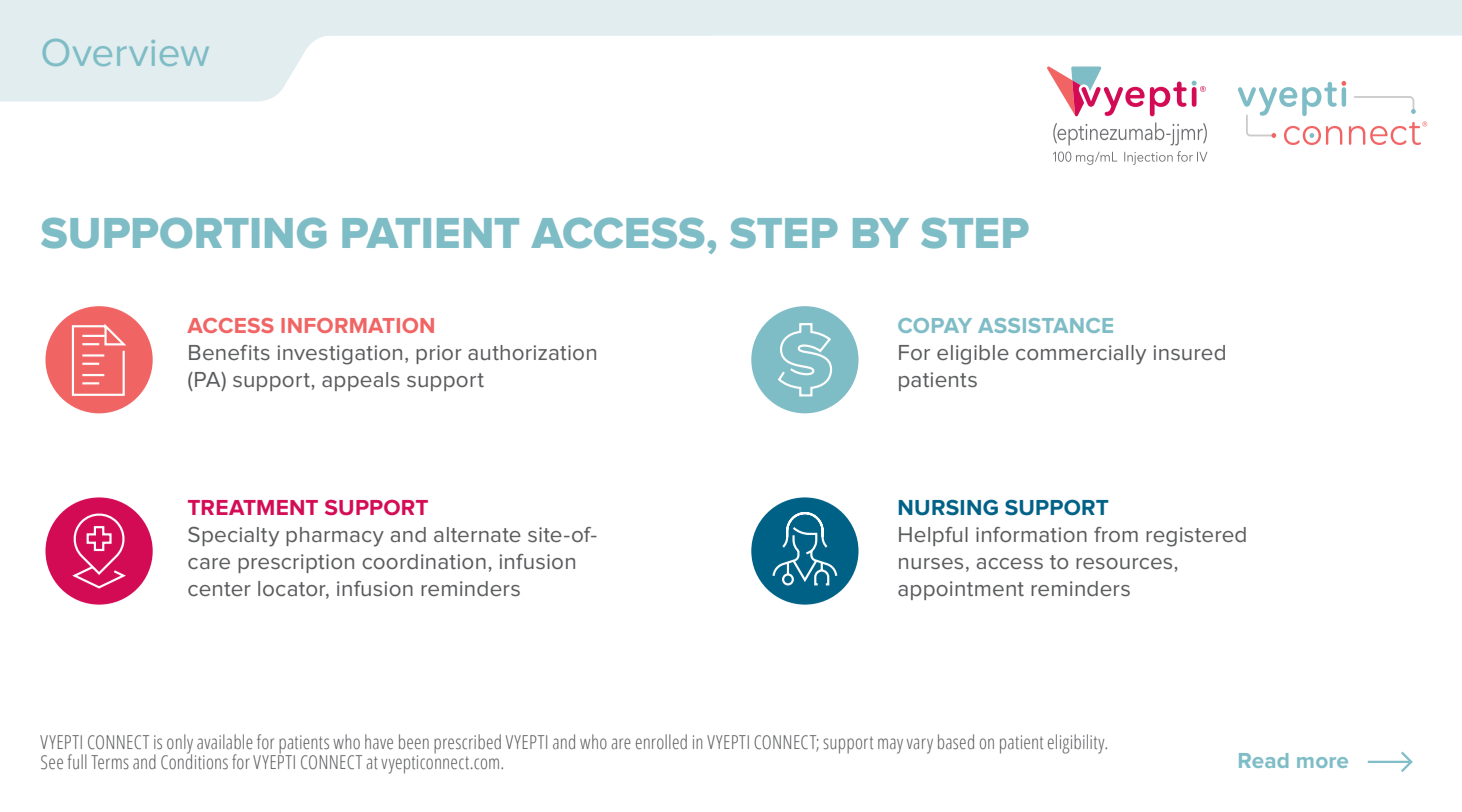 This screenshot has width=1462, height=812. What do you see at coordinates (225, 741) in the screenshot?
I see `available` at bounding box center [225, 741].
